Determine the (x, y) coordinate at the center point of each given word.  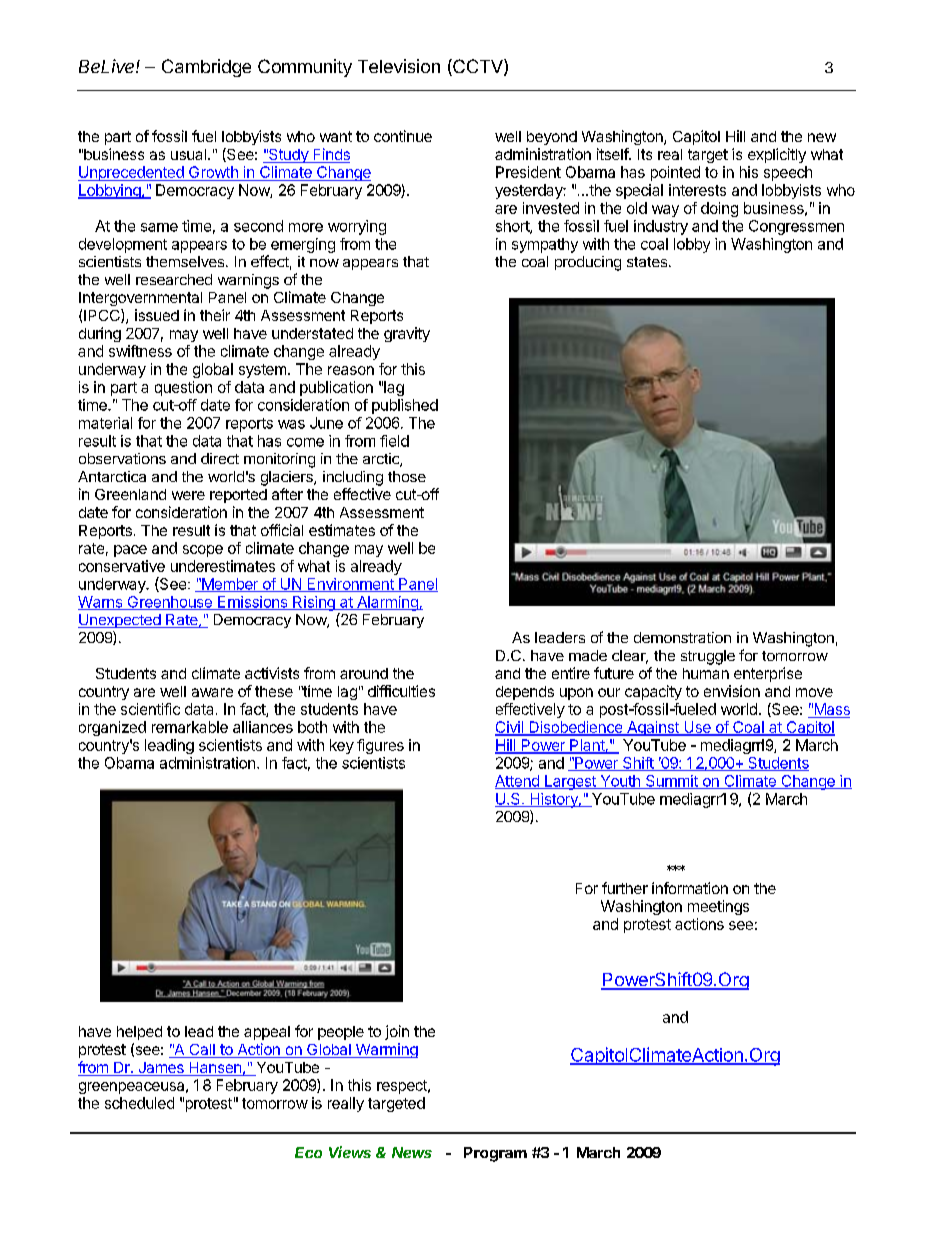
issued (157, 315)
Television (399, 66)
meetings (718, 907)
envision (732, 691)
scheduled (139, 1103)
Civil (510, 728)
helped (139, 1033)
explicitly (777, 155)
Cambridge (206, 68)
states (647, 262)
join (397, 1032)
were (188, 495)
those (407, 476)
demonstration (682, 637)
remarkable (190, 727)
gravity (407, 334)
